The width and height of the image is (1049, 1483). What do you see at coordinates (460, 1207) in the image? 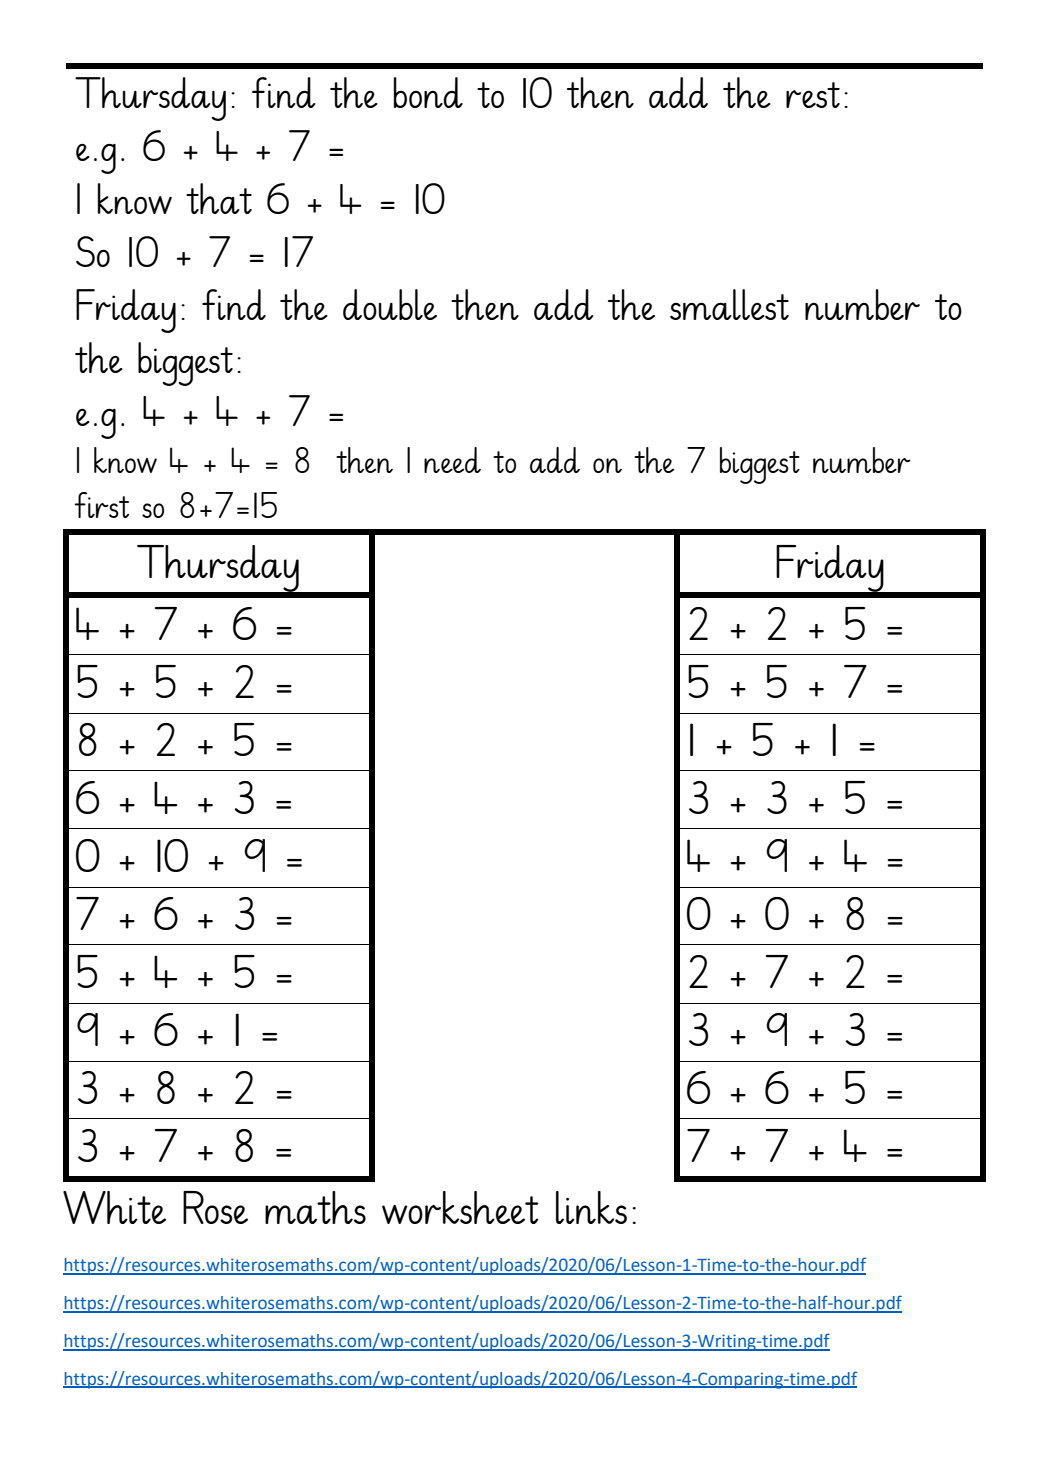
I see `worksheet` at bounding box center [460, 1207].
